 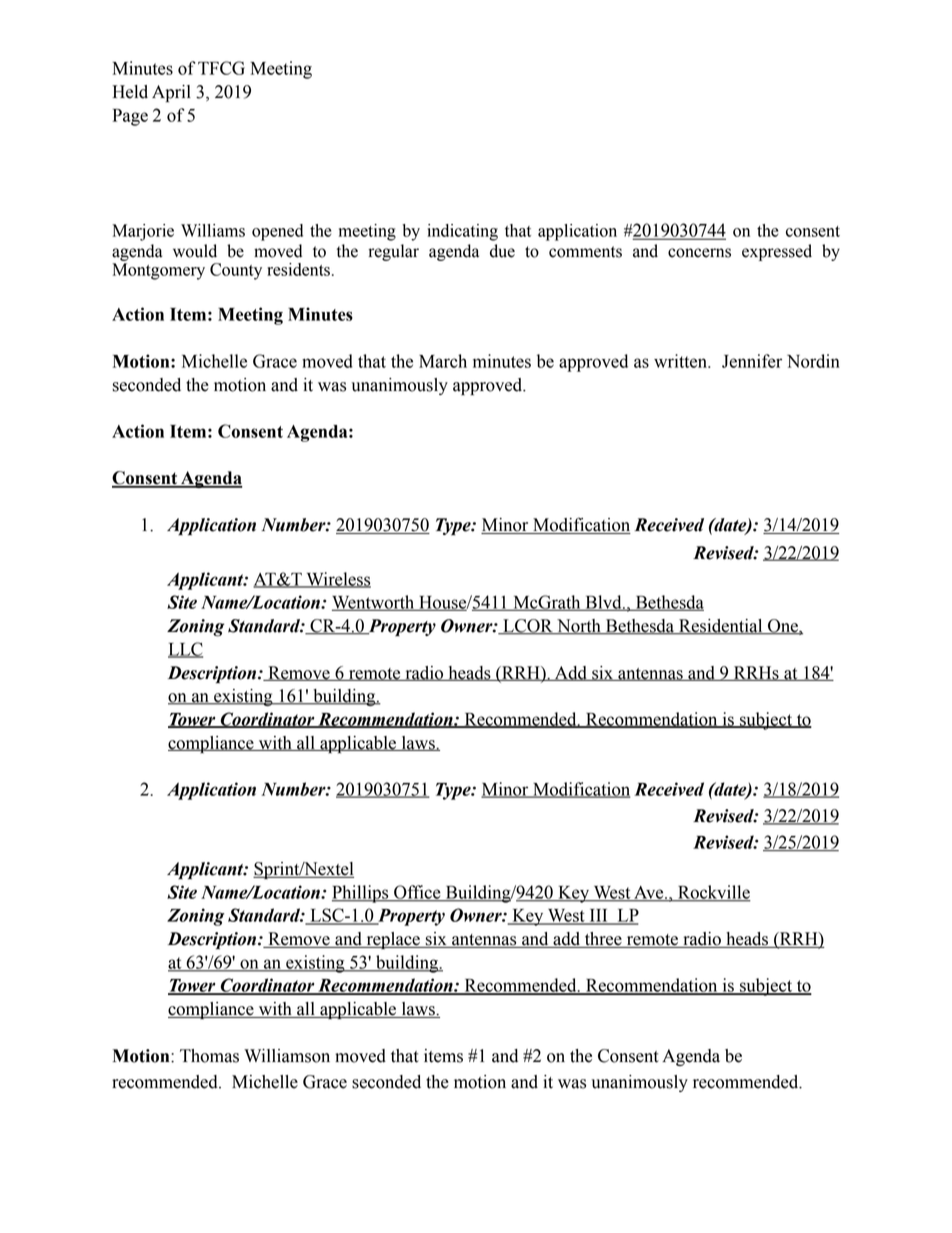 I want to click on Wentworth, so click(x=374, y=603).
